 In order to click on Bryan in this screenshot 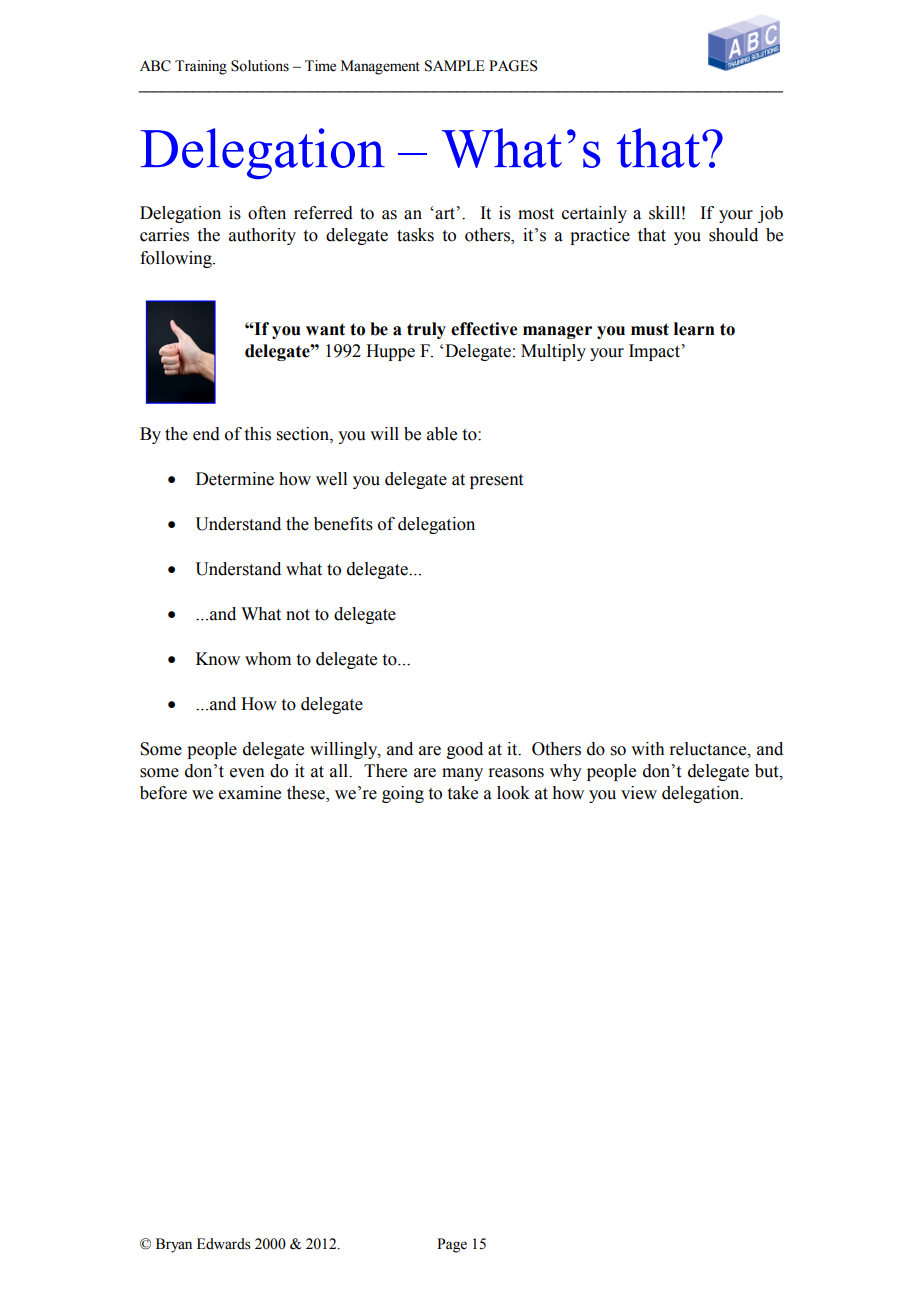, I will do `click(174, 1245)`.
